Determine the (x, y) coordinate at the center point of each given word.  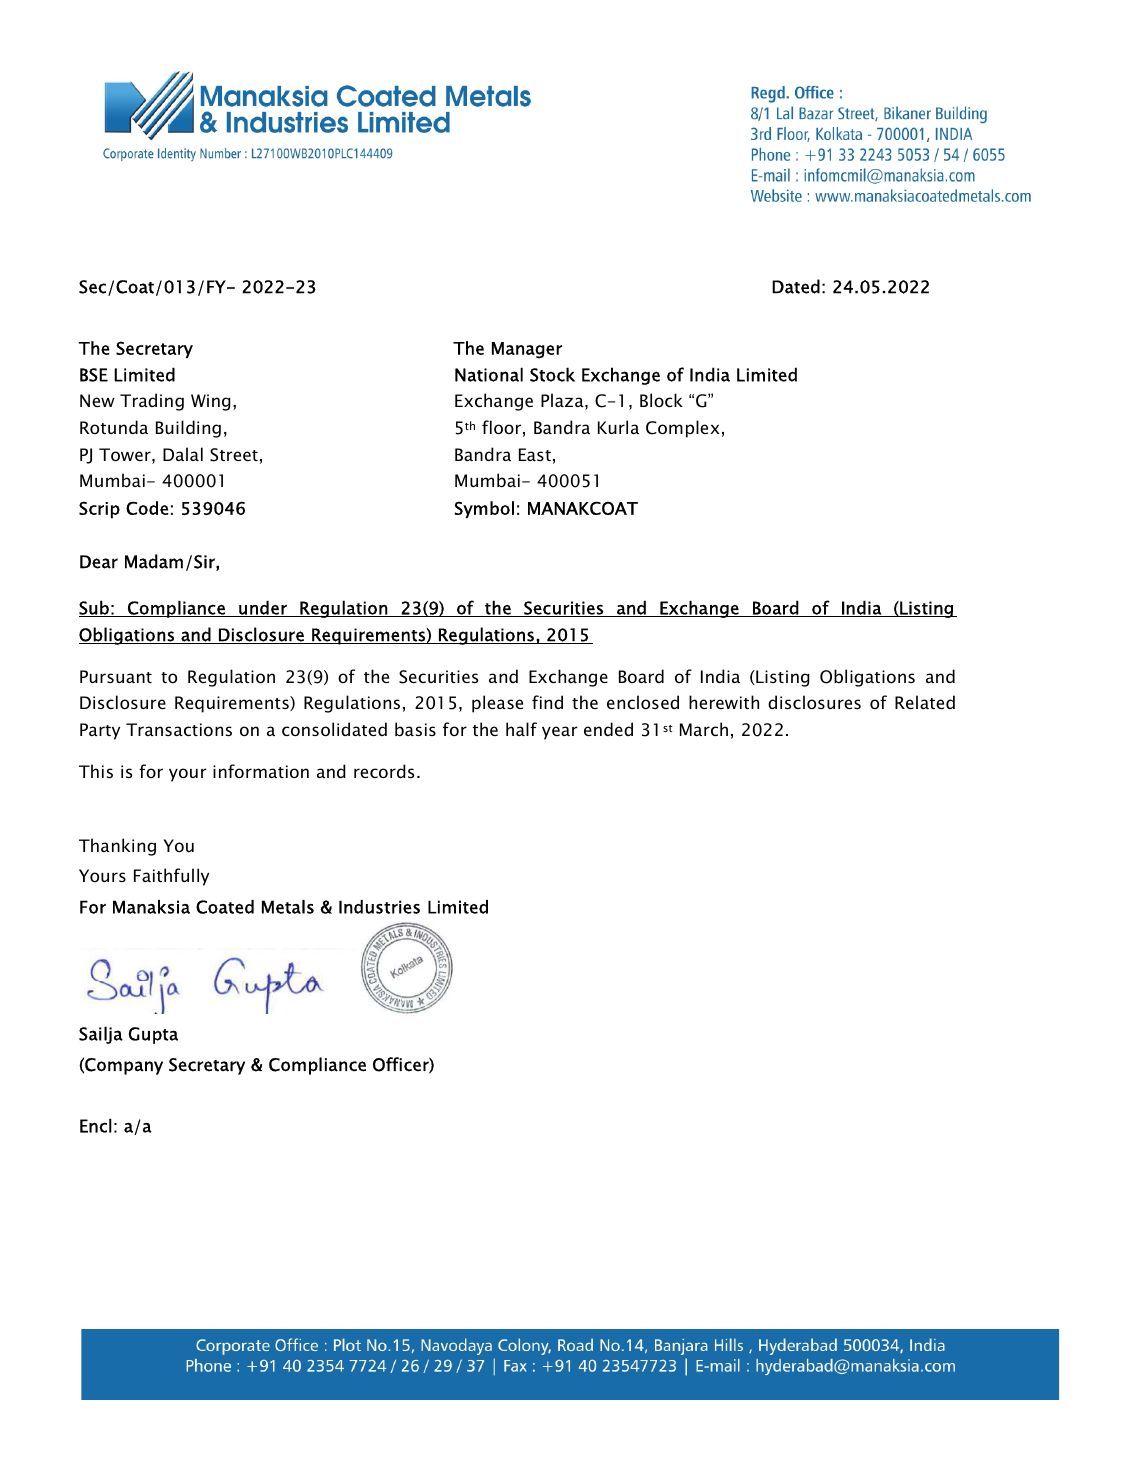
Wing (211, 402)
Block (661, 400)
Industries (379, 907)
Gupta (153, 1035)
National (489, 374)
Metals (288, 907)
